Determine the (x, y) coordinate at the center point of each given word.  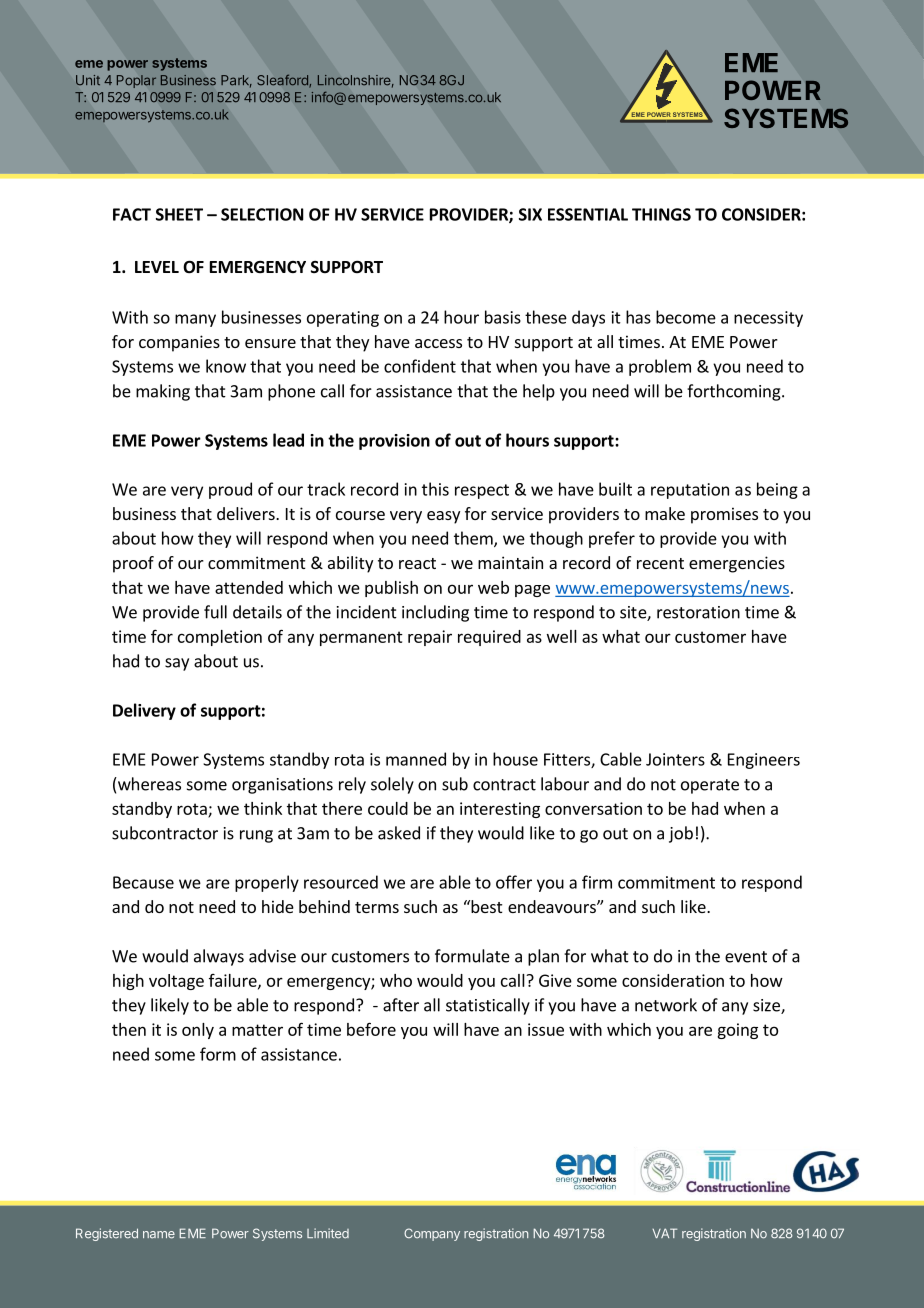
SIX (530, 214)
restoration (698, 612)
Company (432, 1234)
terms (377, 907)
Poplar (136, 81)
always (219, 957)
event (746, 957)
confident (420, 366)
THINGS (661, 214)
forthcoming (735, 392)
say (177, 664)
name (159, 1235)
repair (430, 638)
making (163, 392)
